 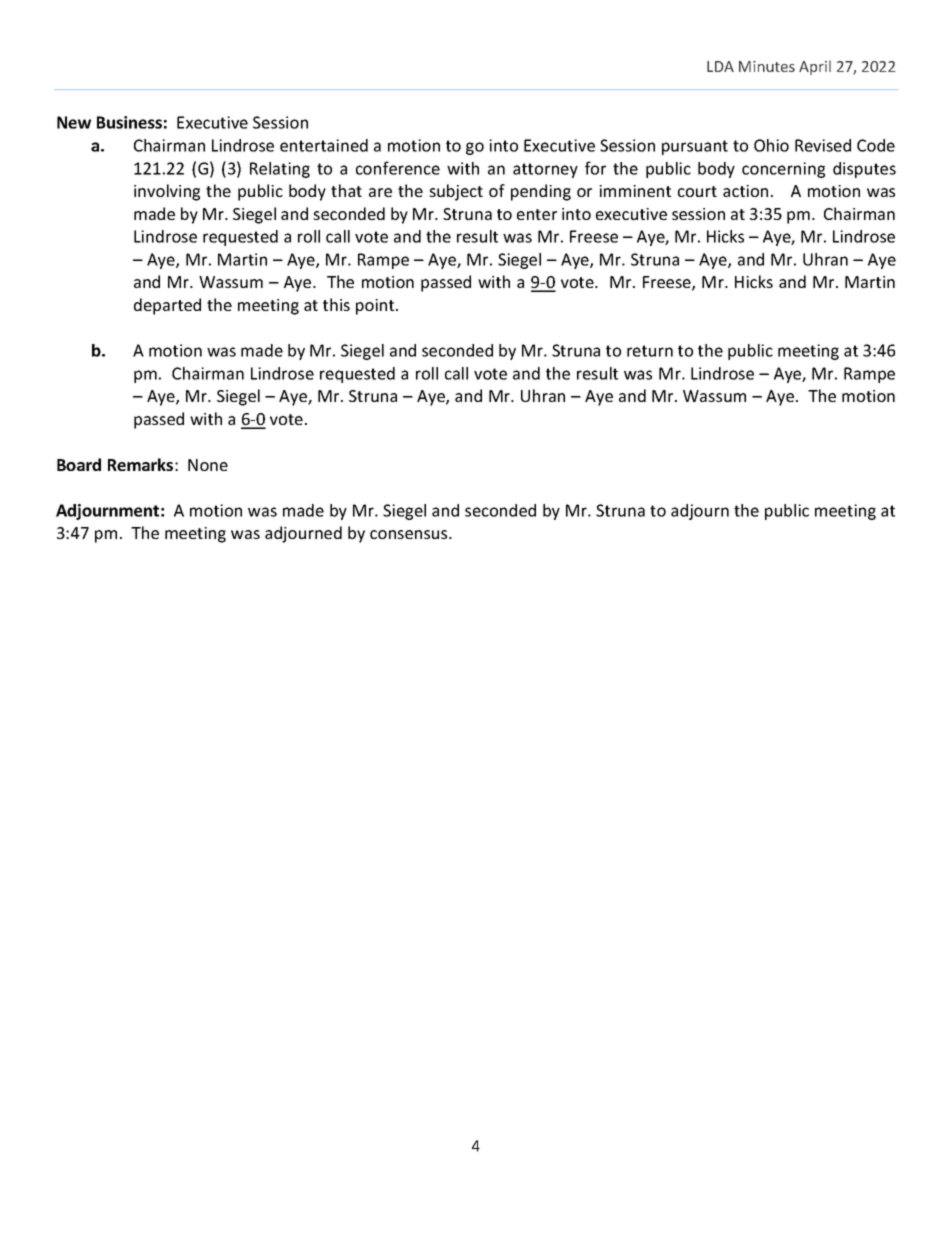 What do you see at coordinates (410, 534) in the document?
I see `consensus` at bounding box center [410, 534].
